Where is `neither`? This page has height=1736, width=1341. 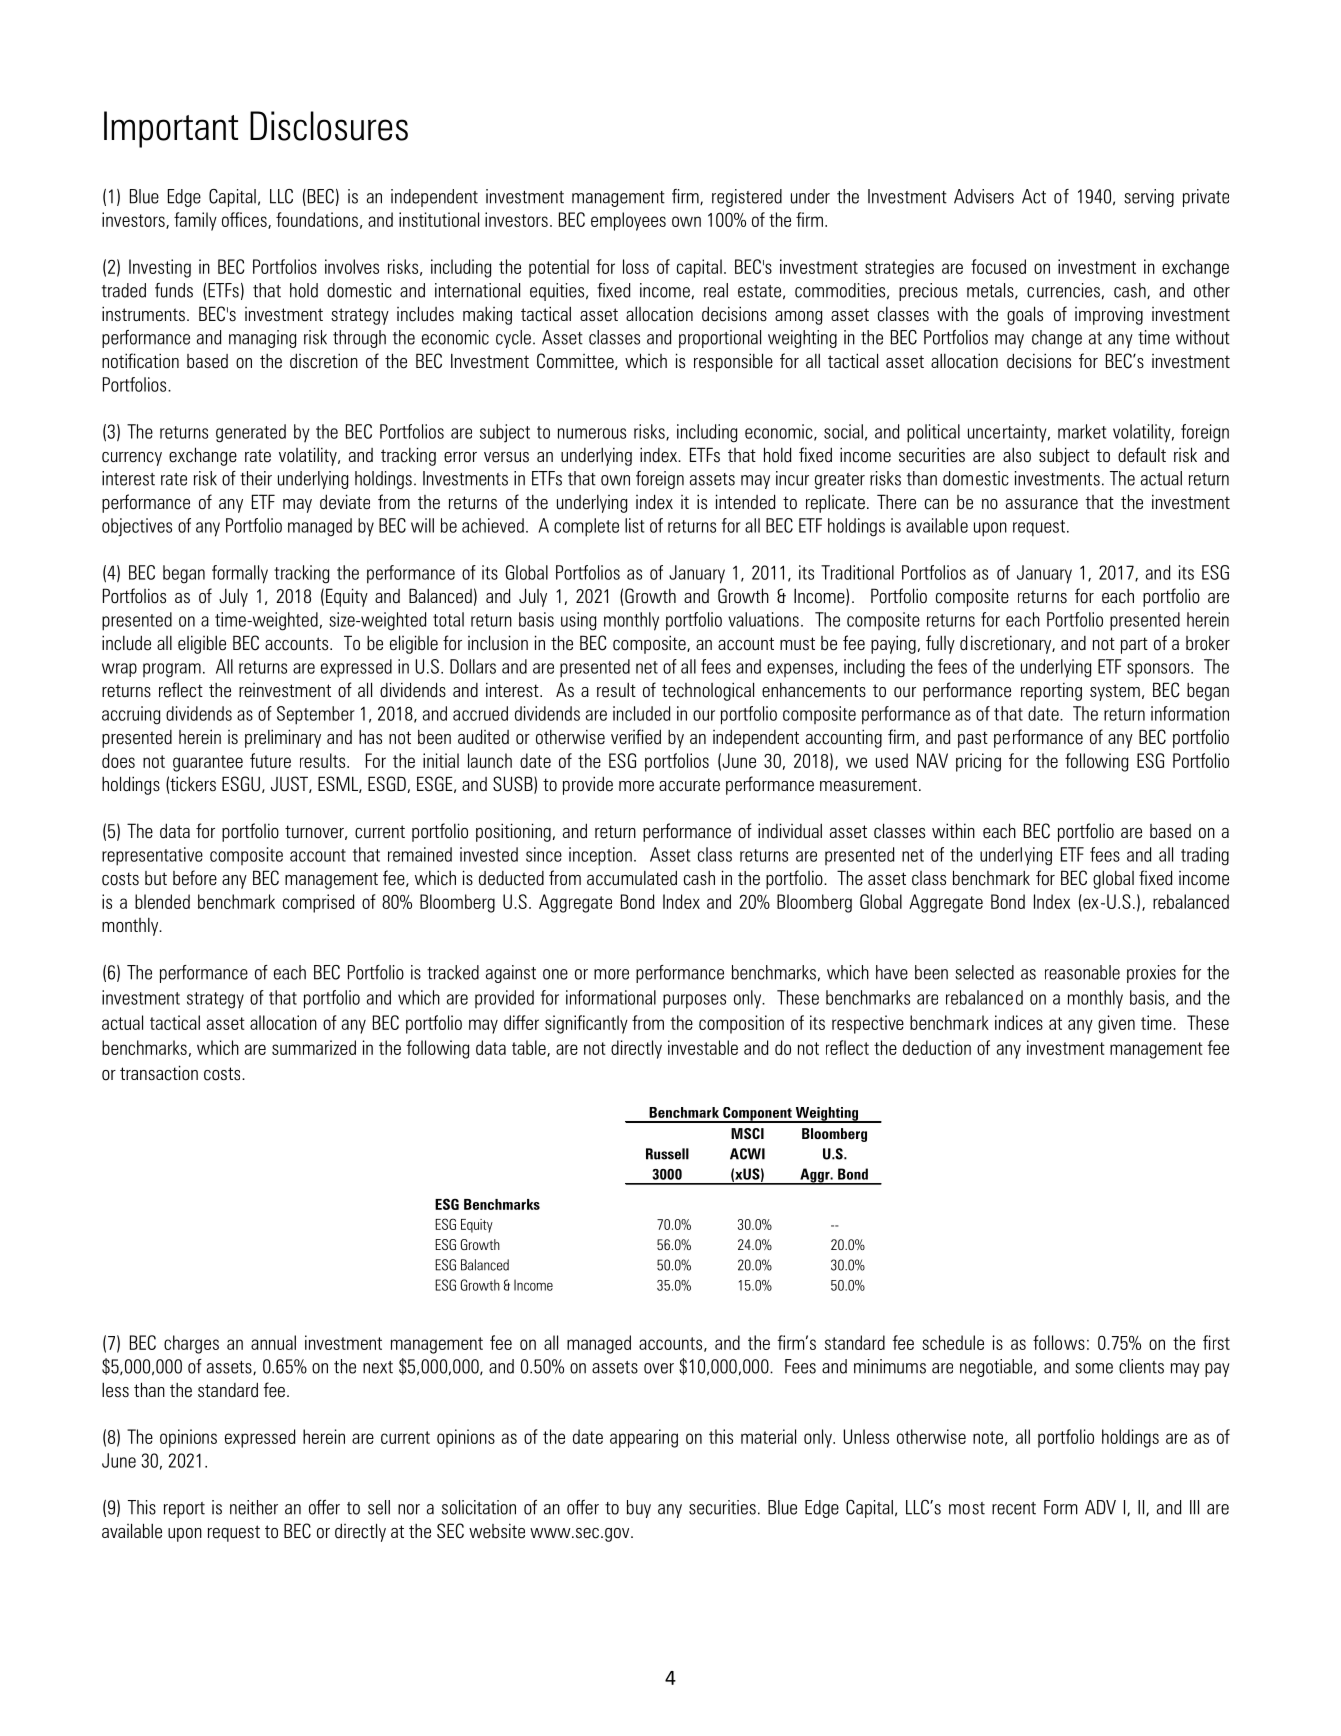
neither is located at coordinates (254, 1507).
